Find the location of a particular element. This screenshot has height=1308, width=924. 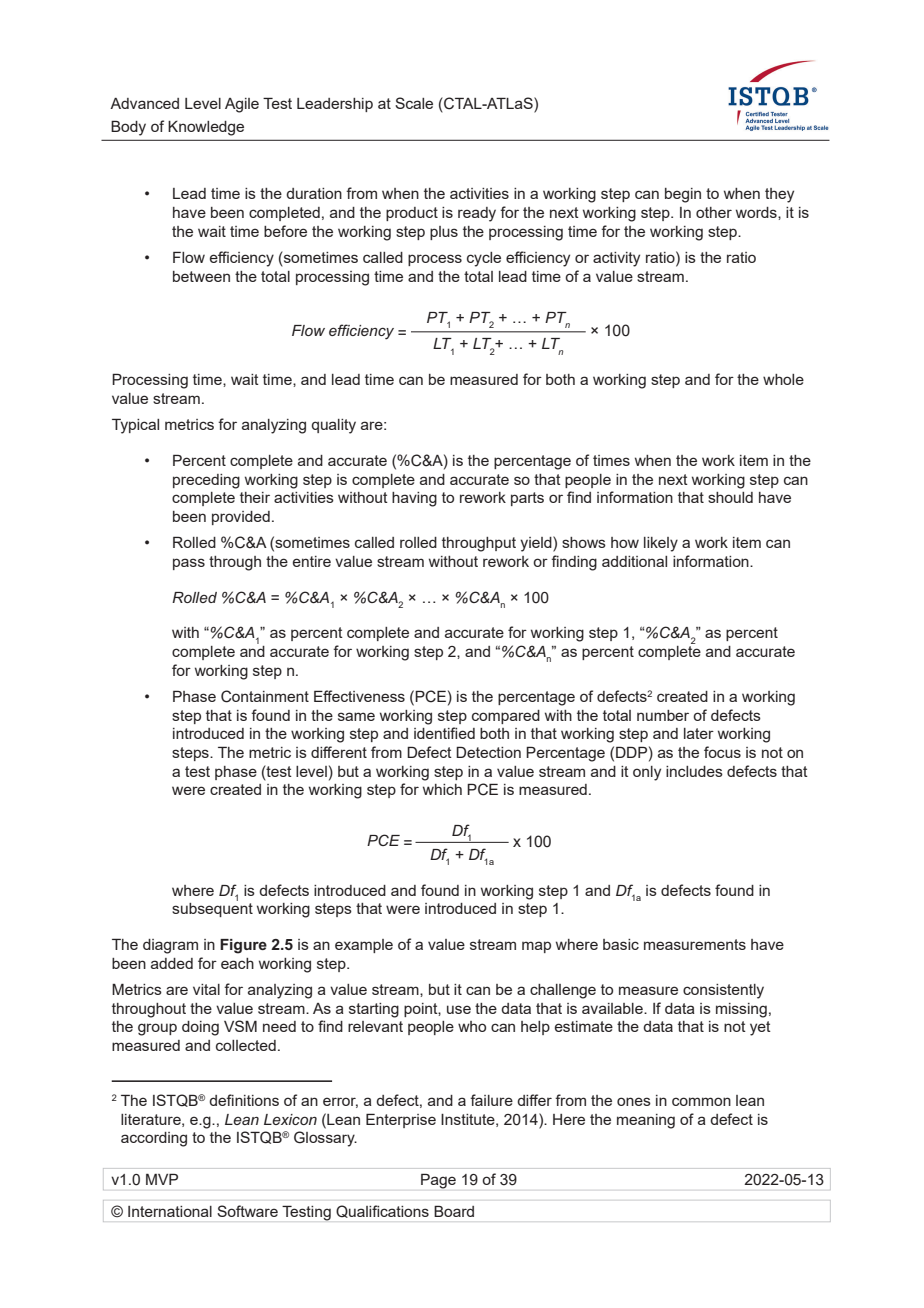

begin is located at coordinates (683, 195).
